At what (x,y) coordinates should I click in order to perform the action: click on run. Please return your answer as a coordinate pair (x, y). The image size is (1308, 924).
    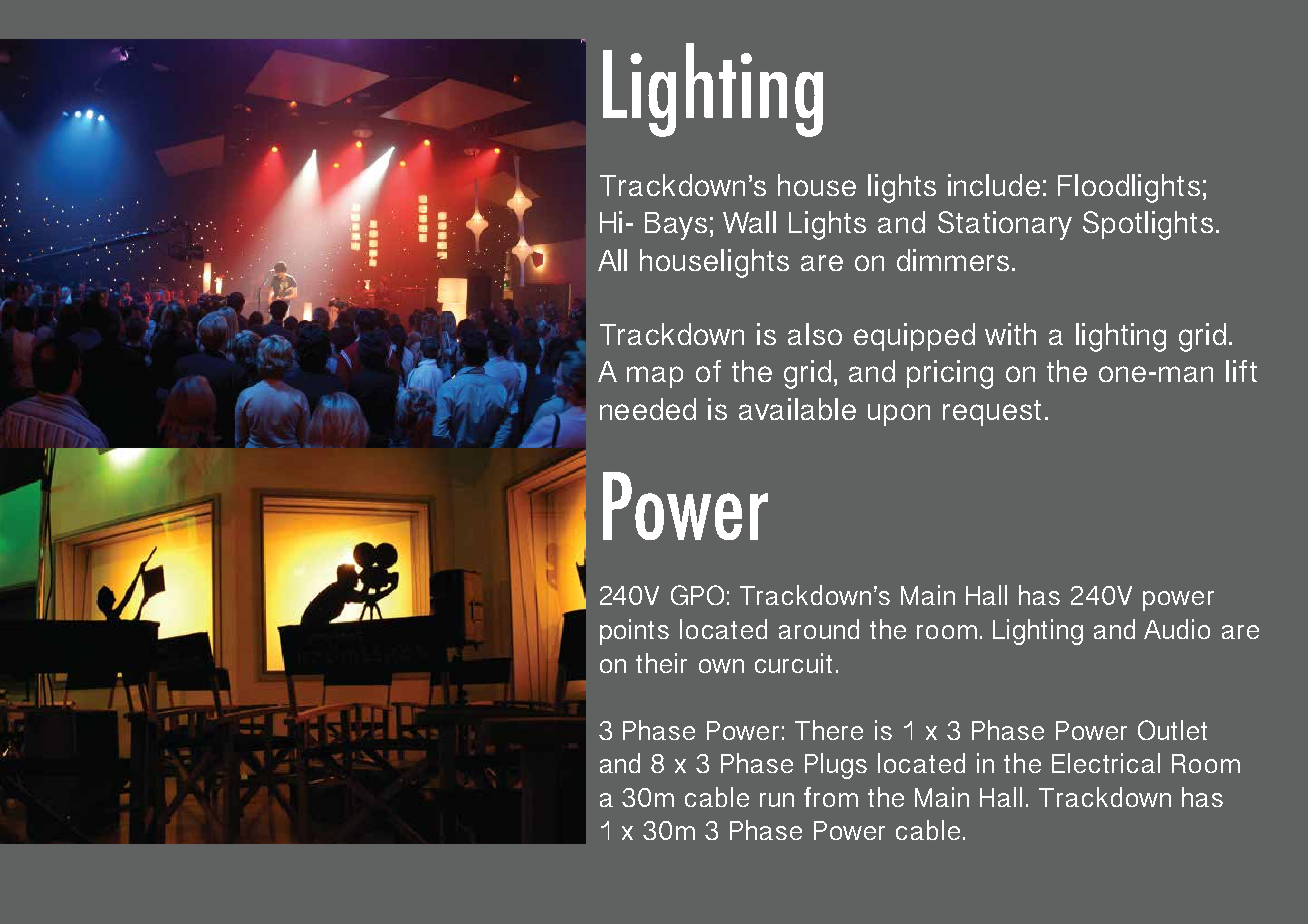
    Looking at the image, I should click on (777, 800).
